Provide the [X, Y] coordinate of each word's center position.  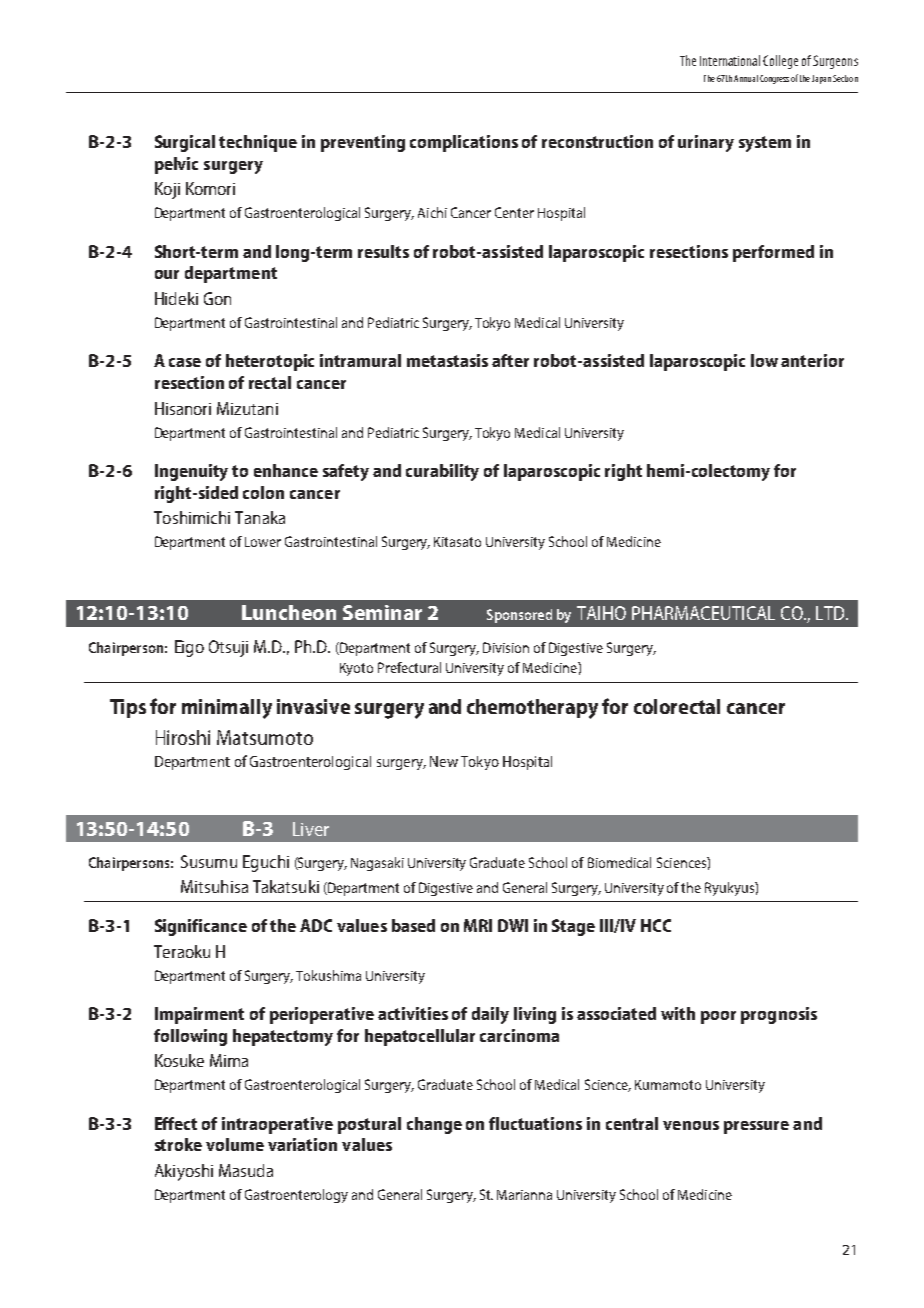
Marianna [524, 1195]
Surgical [185, 143]
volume [235, 1144]
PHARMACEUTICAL [703, 613]
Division [506, 647]
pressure [756, 1127]
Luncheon [289, 612]
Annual [746, 78]
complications [464, 143]
